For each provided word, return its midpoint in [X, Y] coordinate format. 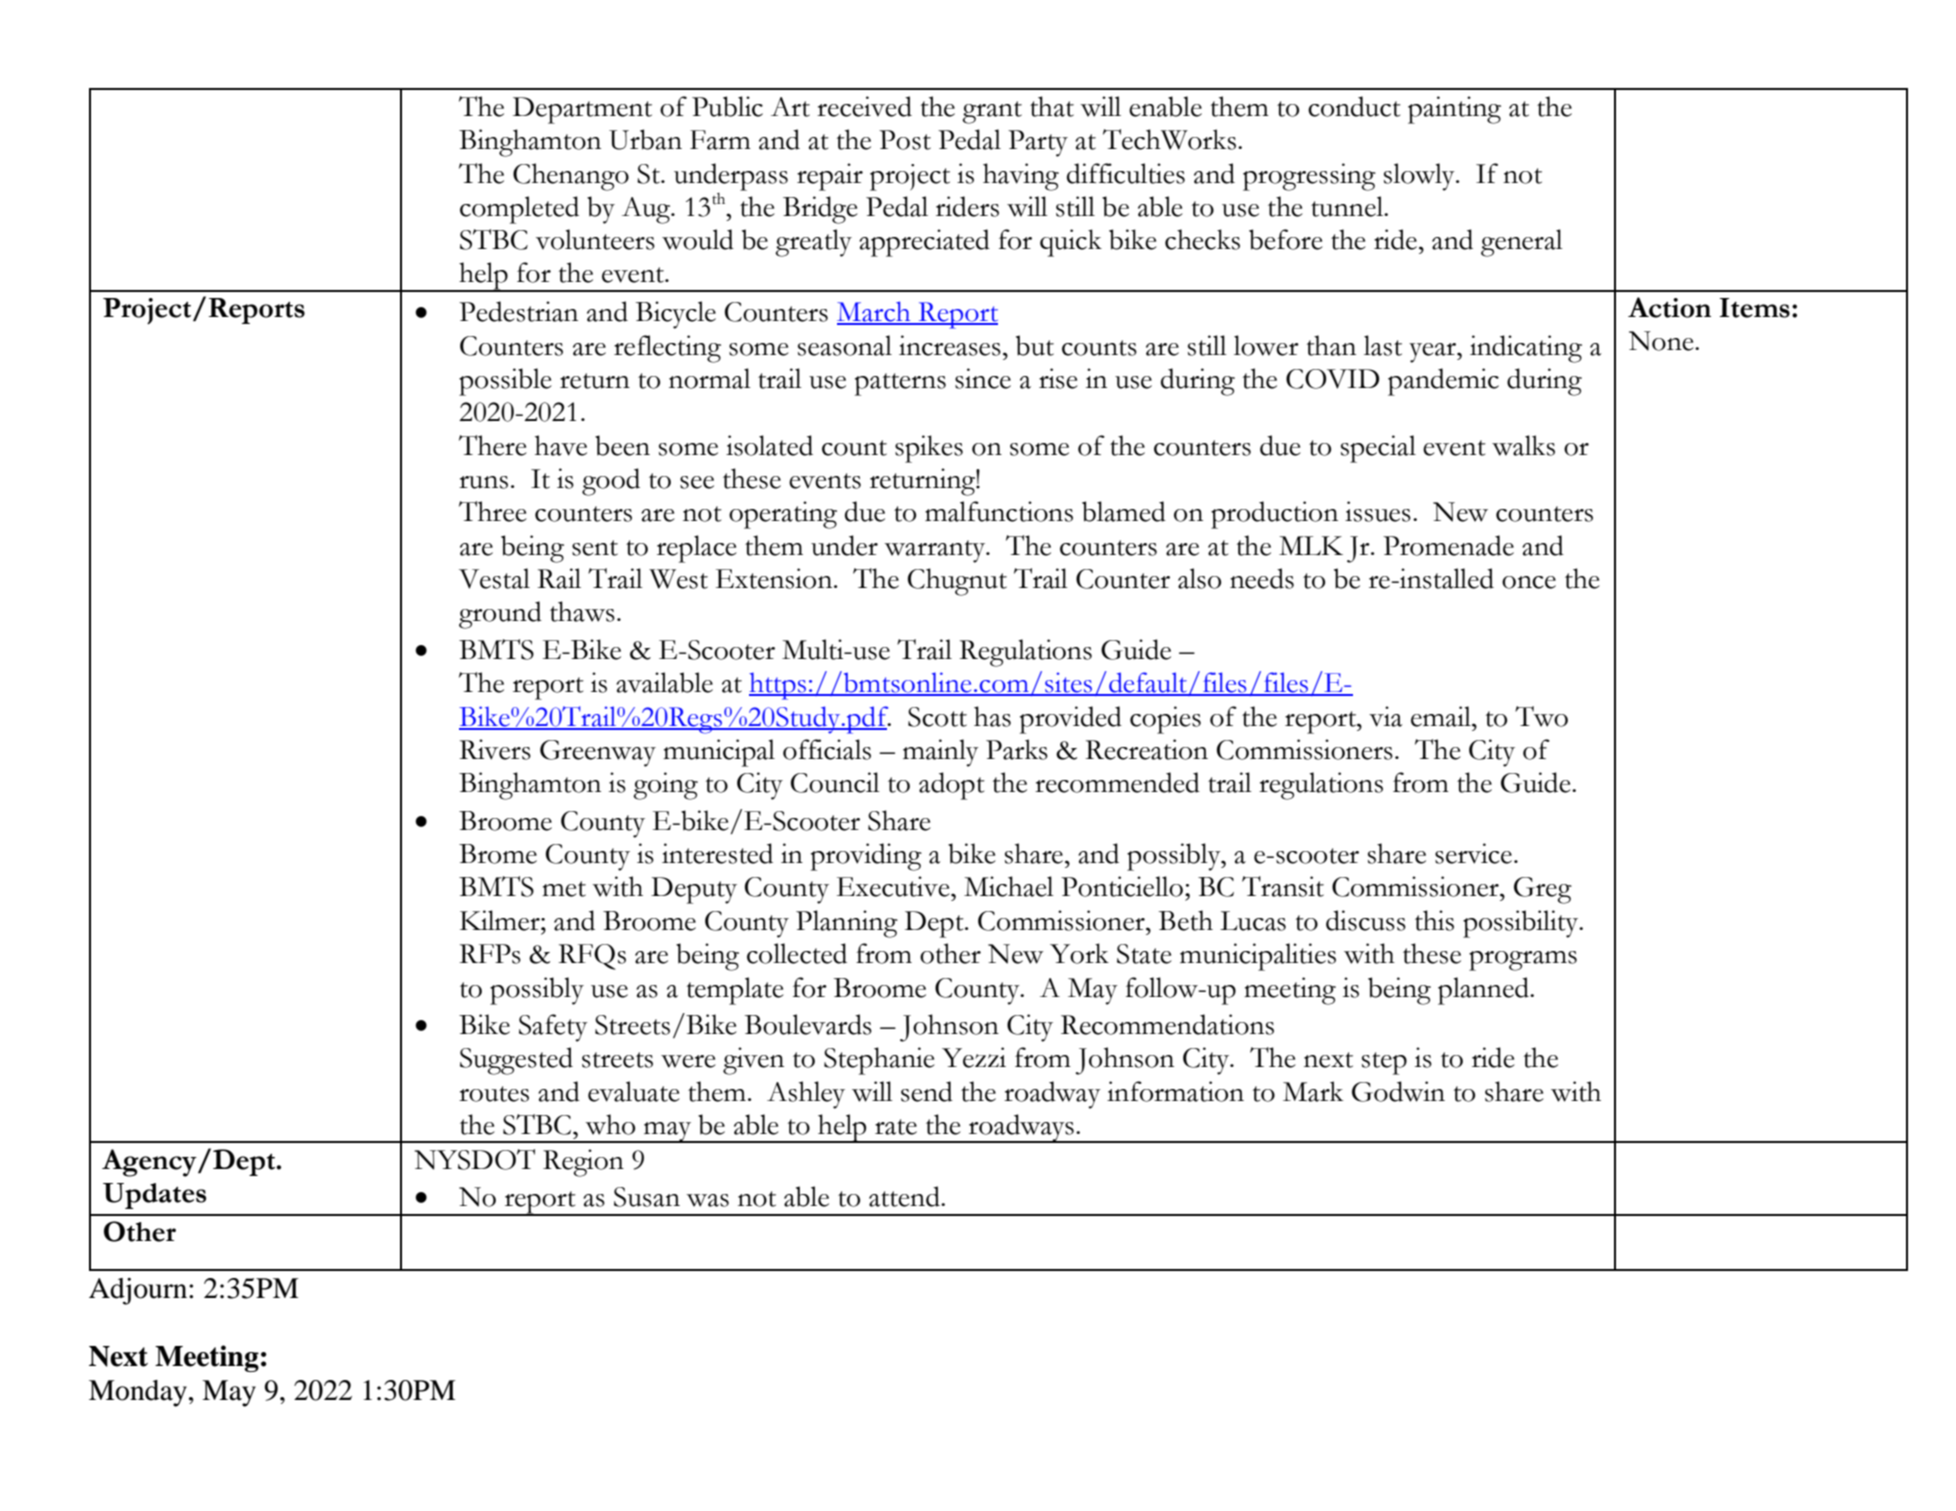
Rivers [495, 749]
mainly [941, 753]
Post [905, 140]
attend [905, 1196]
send [927, 1091]
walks [1523, 445]
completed [519, 210]
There [493, 445]
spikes [929, 449]
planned [1484, 991]
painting [1454, 110]
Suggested [516, 1061]
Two [1541, 716]
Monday [138, 1393]
